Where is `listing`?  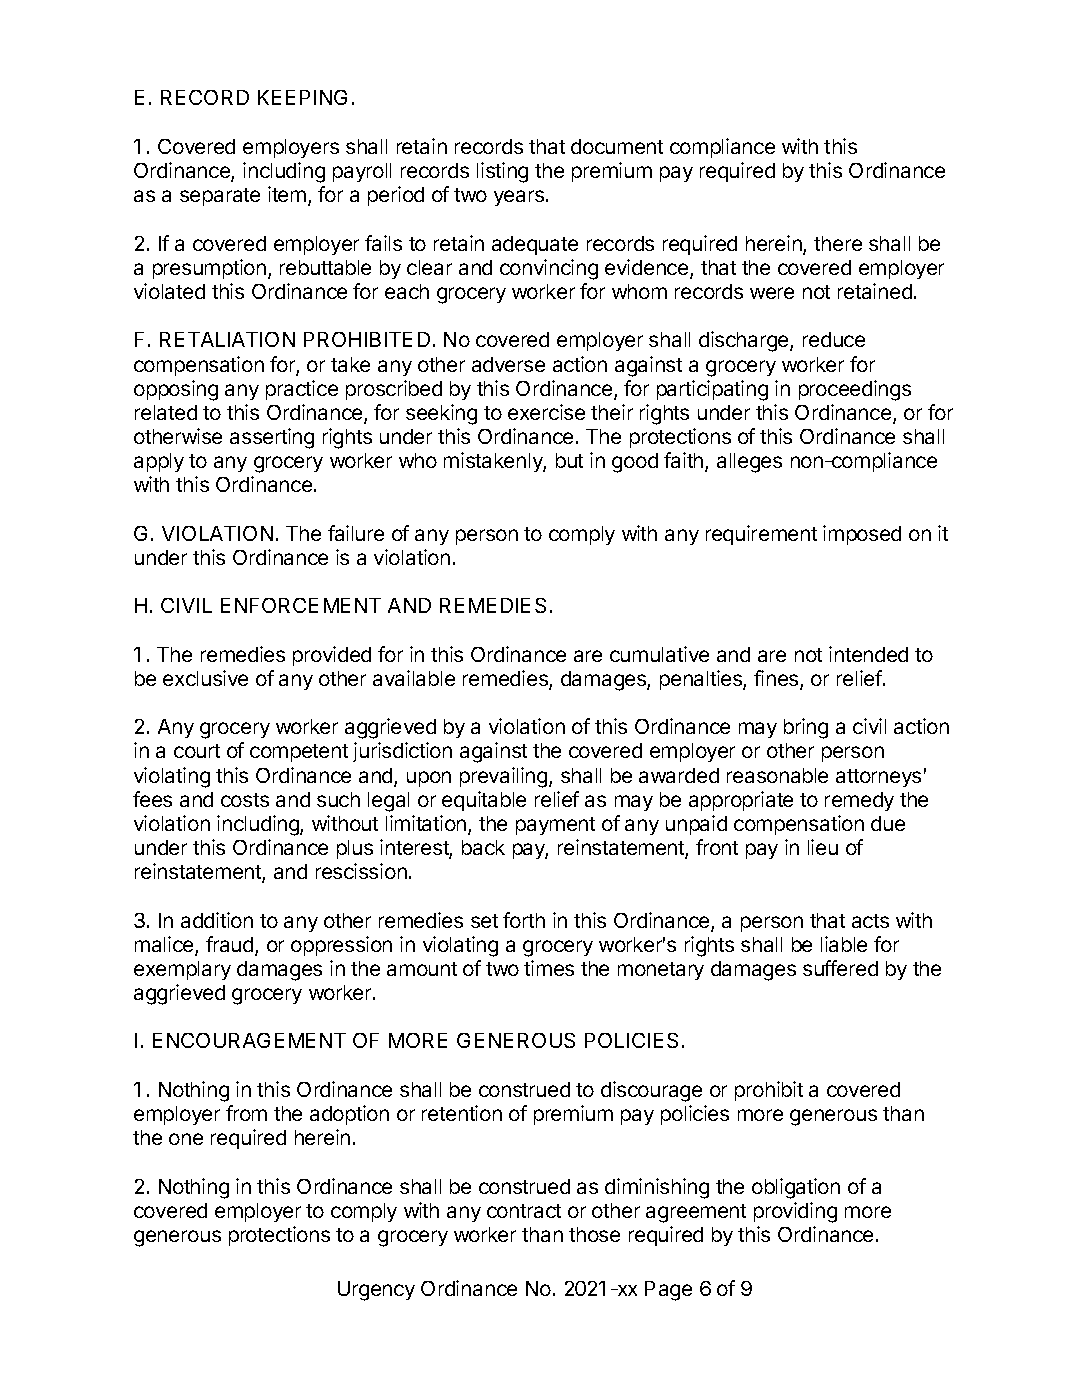
listing is located at coordinates (502, 172).
